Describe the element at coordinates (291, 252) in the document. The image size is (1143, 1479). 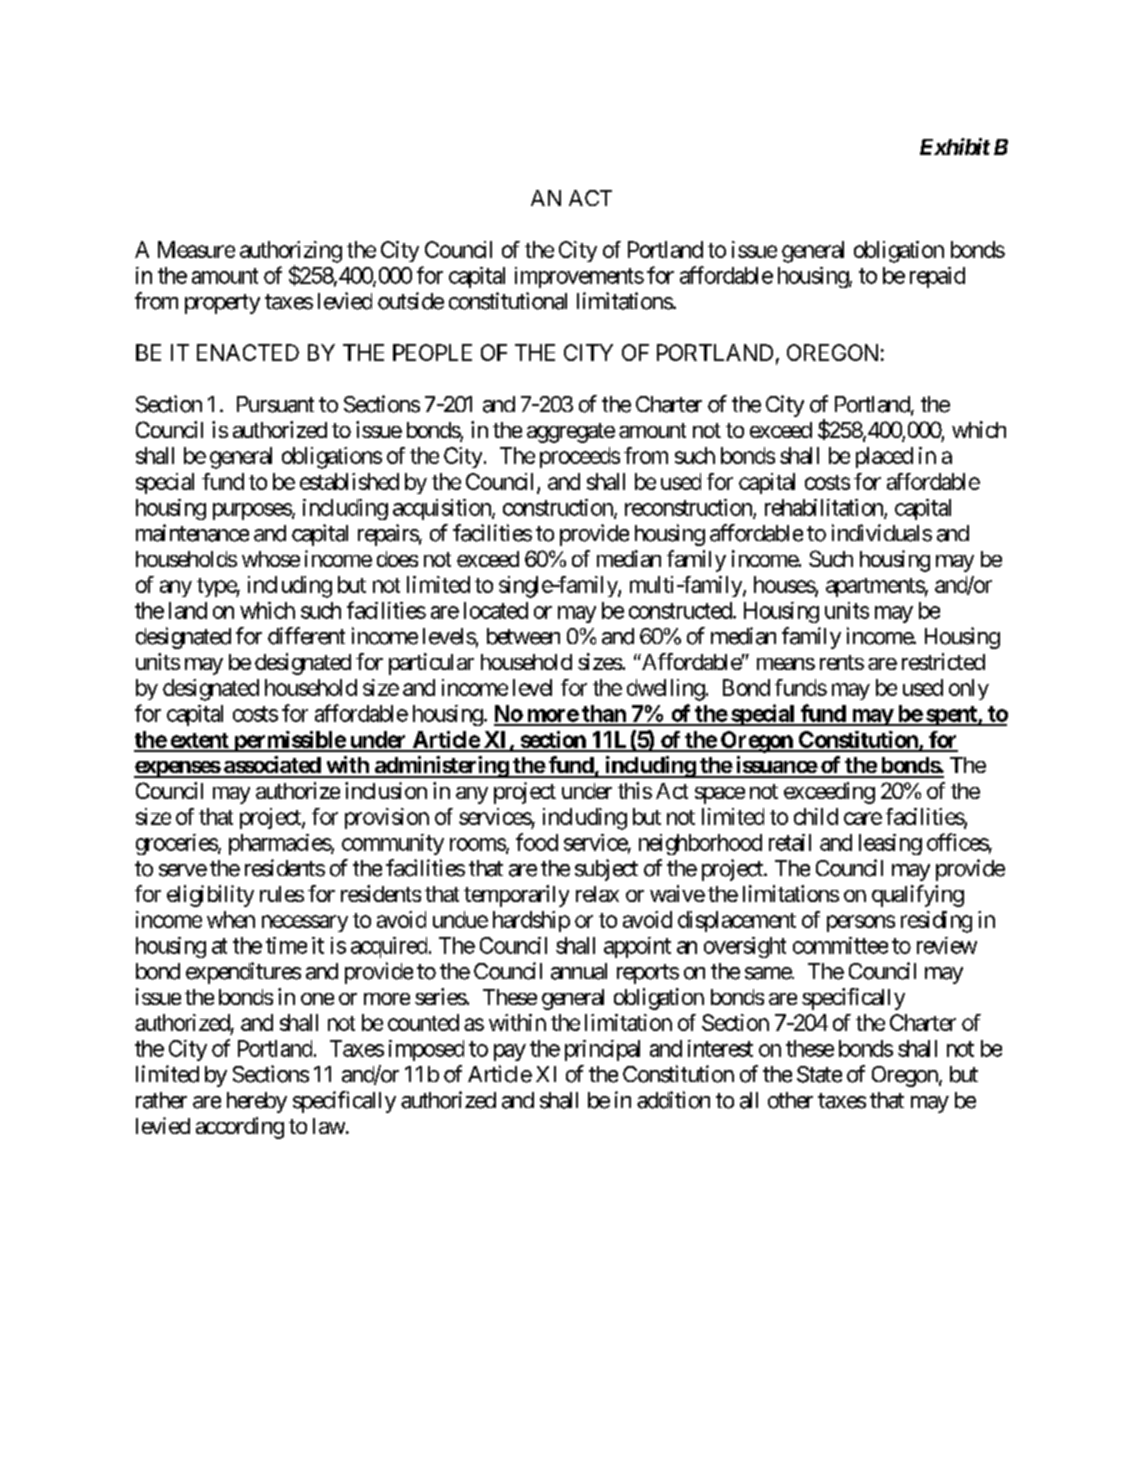
I see `authorizing` at that location.
